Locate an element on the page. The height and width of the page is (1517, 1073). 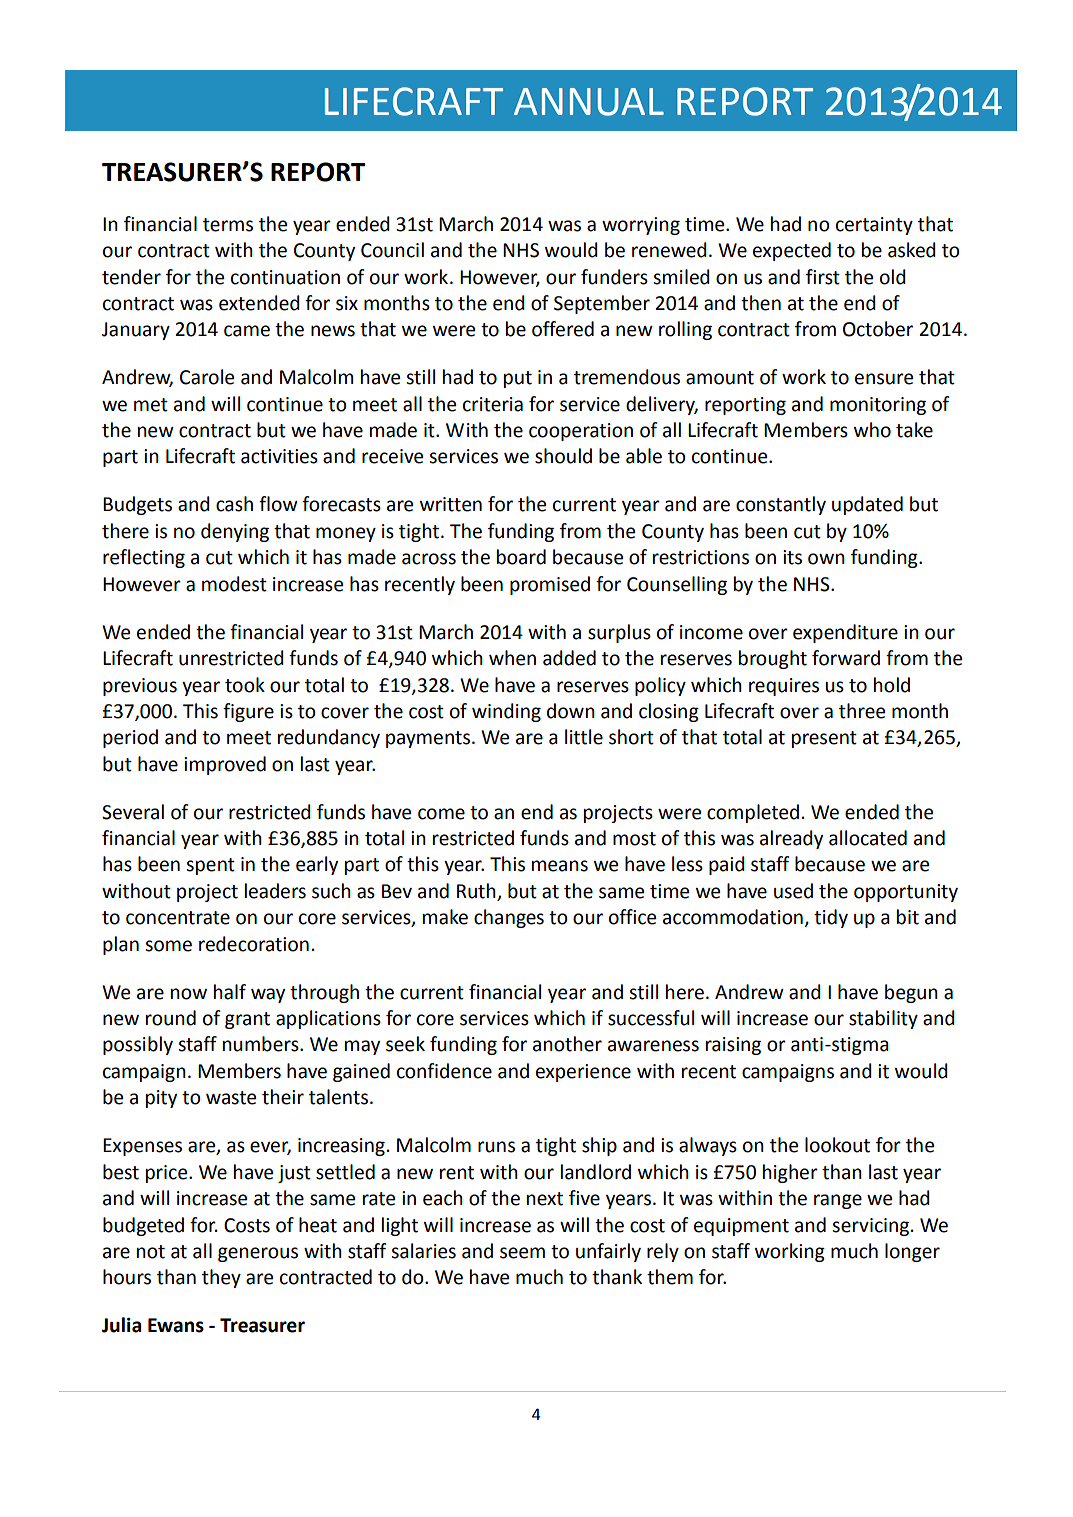
changes is located at coordinates (509, 918).
